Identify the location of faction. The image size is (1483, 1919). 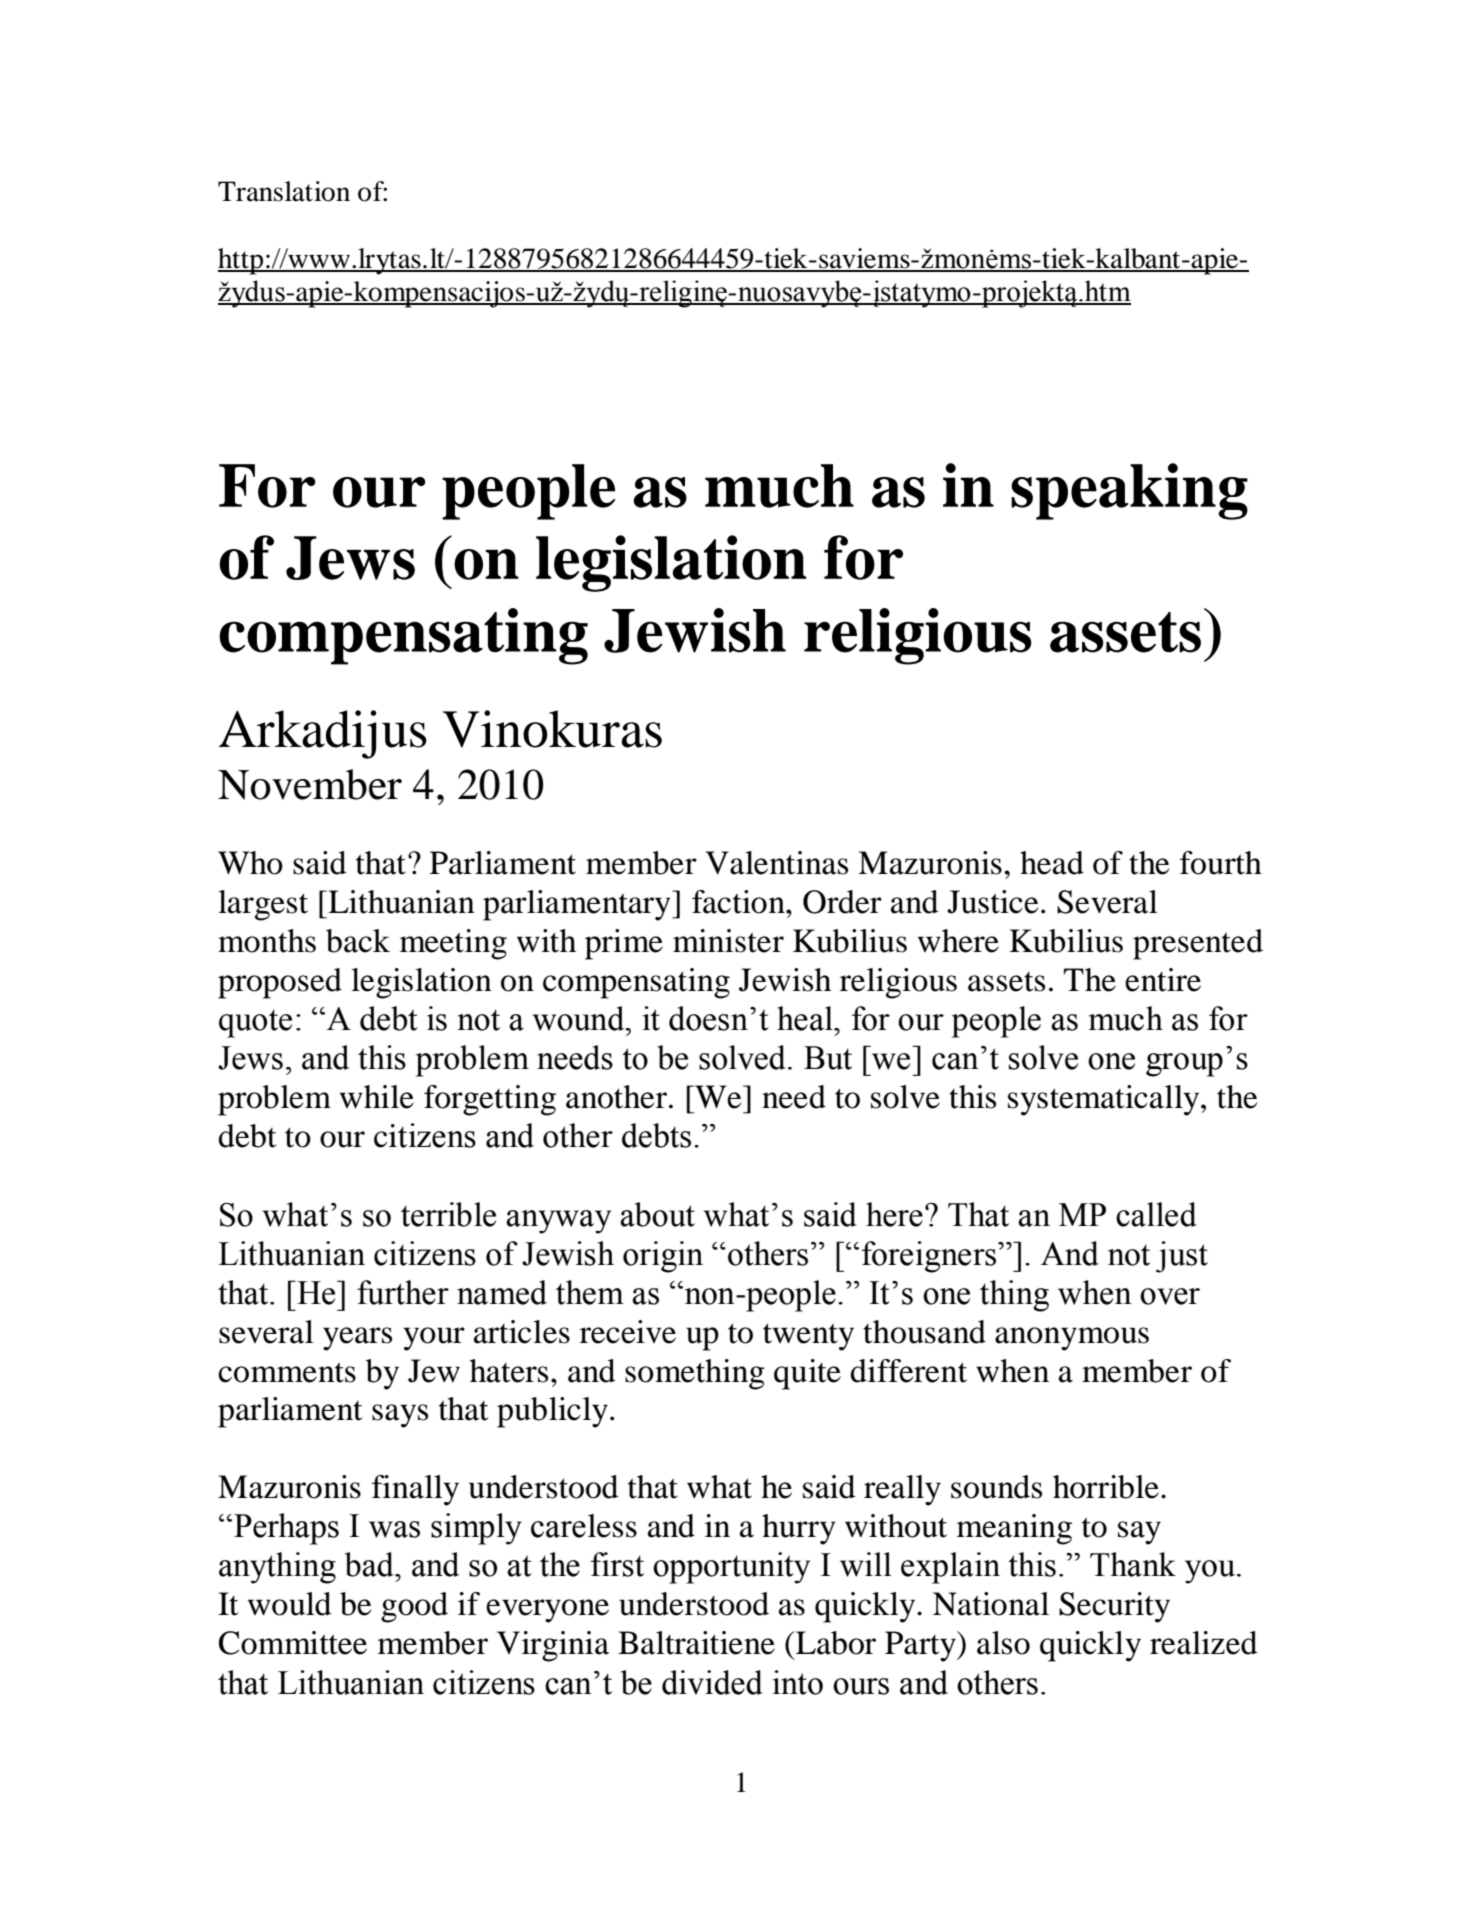
(739, 902).
